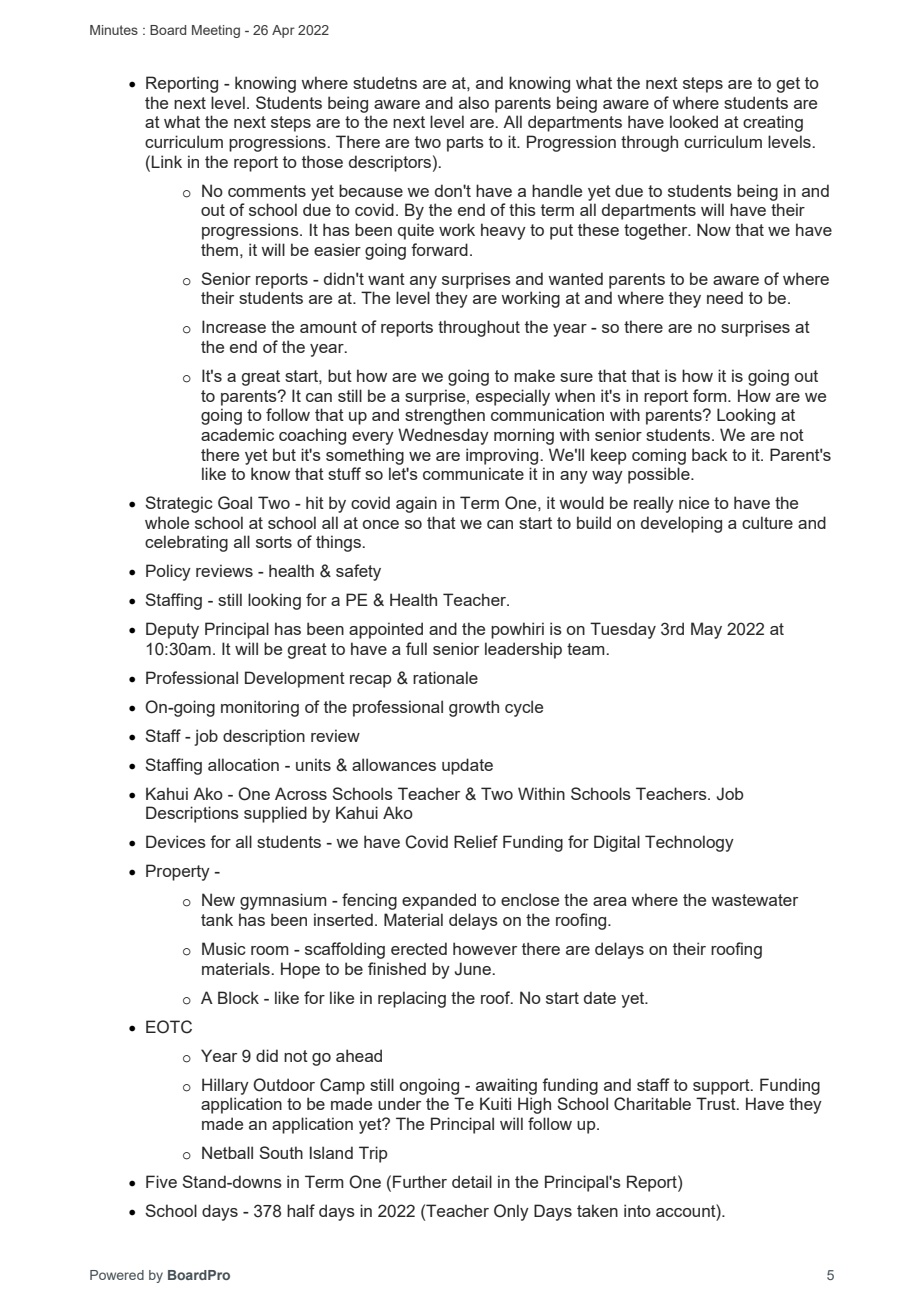 Image resolution: width=924 pixels, height=1308 pixels. I want to click on May, so click(706, 630).
